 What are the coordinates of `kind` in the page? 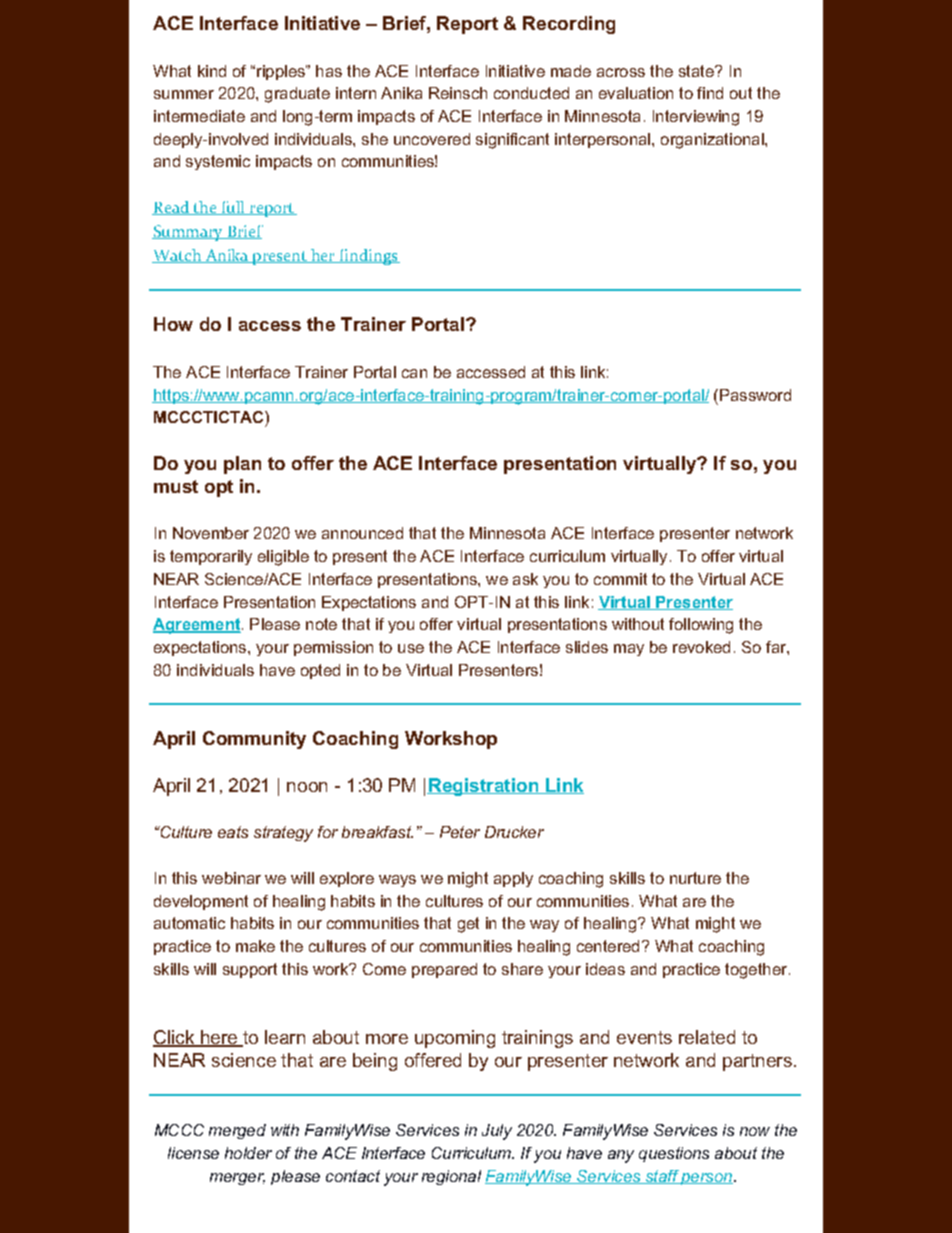 It's located at (212, 71).
